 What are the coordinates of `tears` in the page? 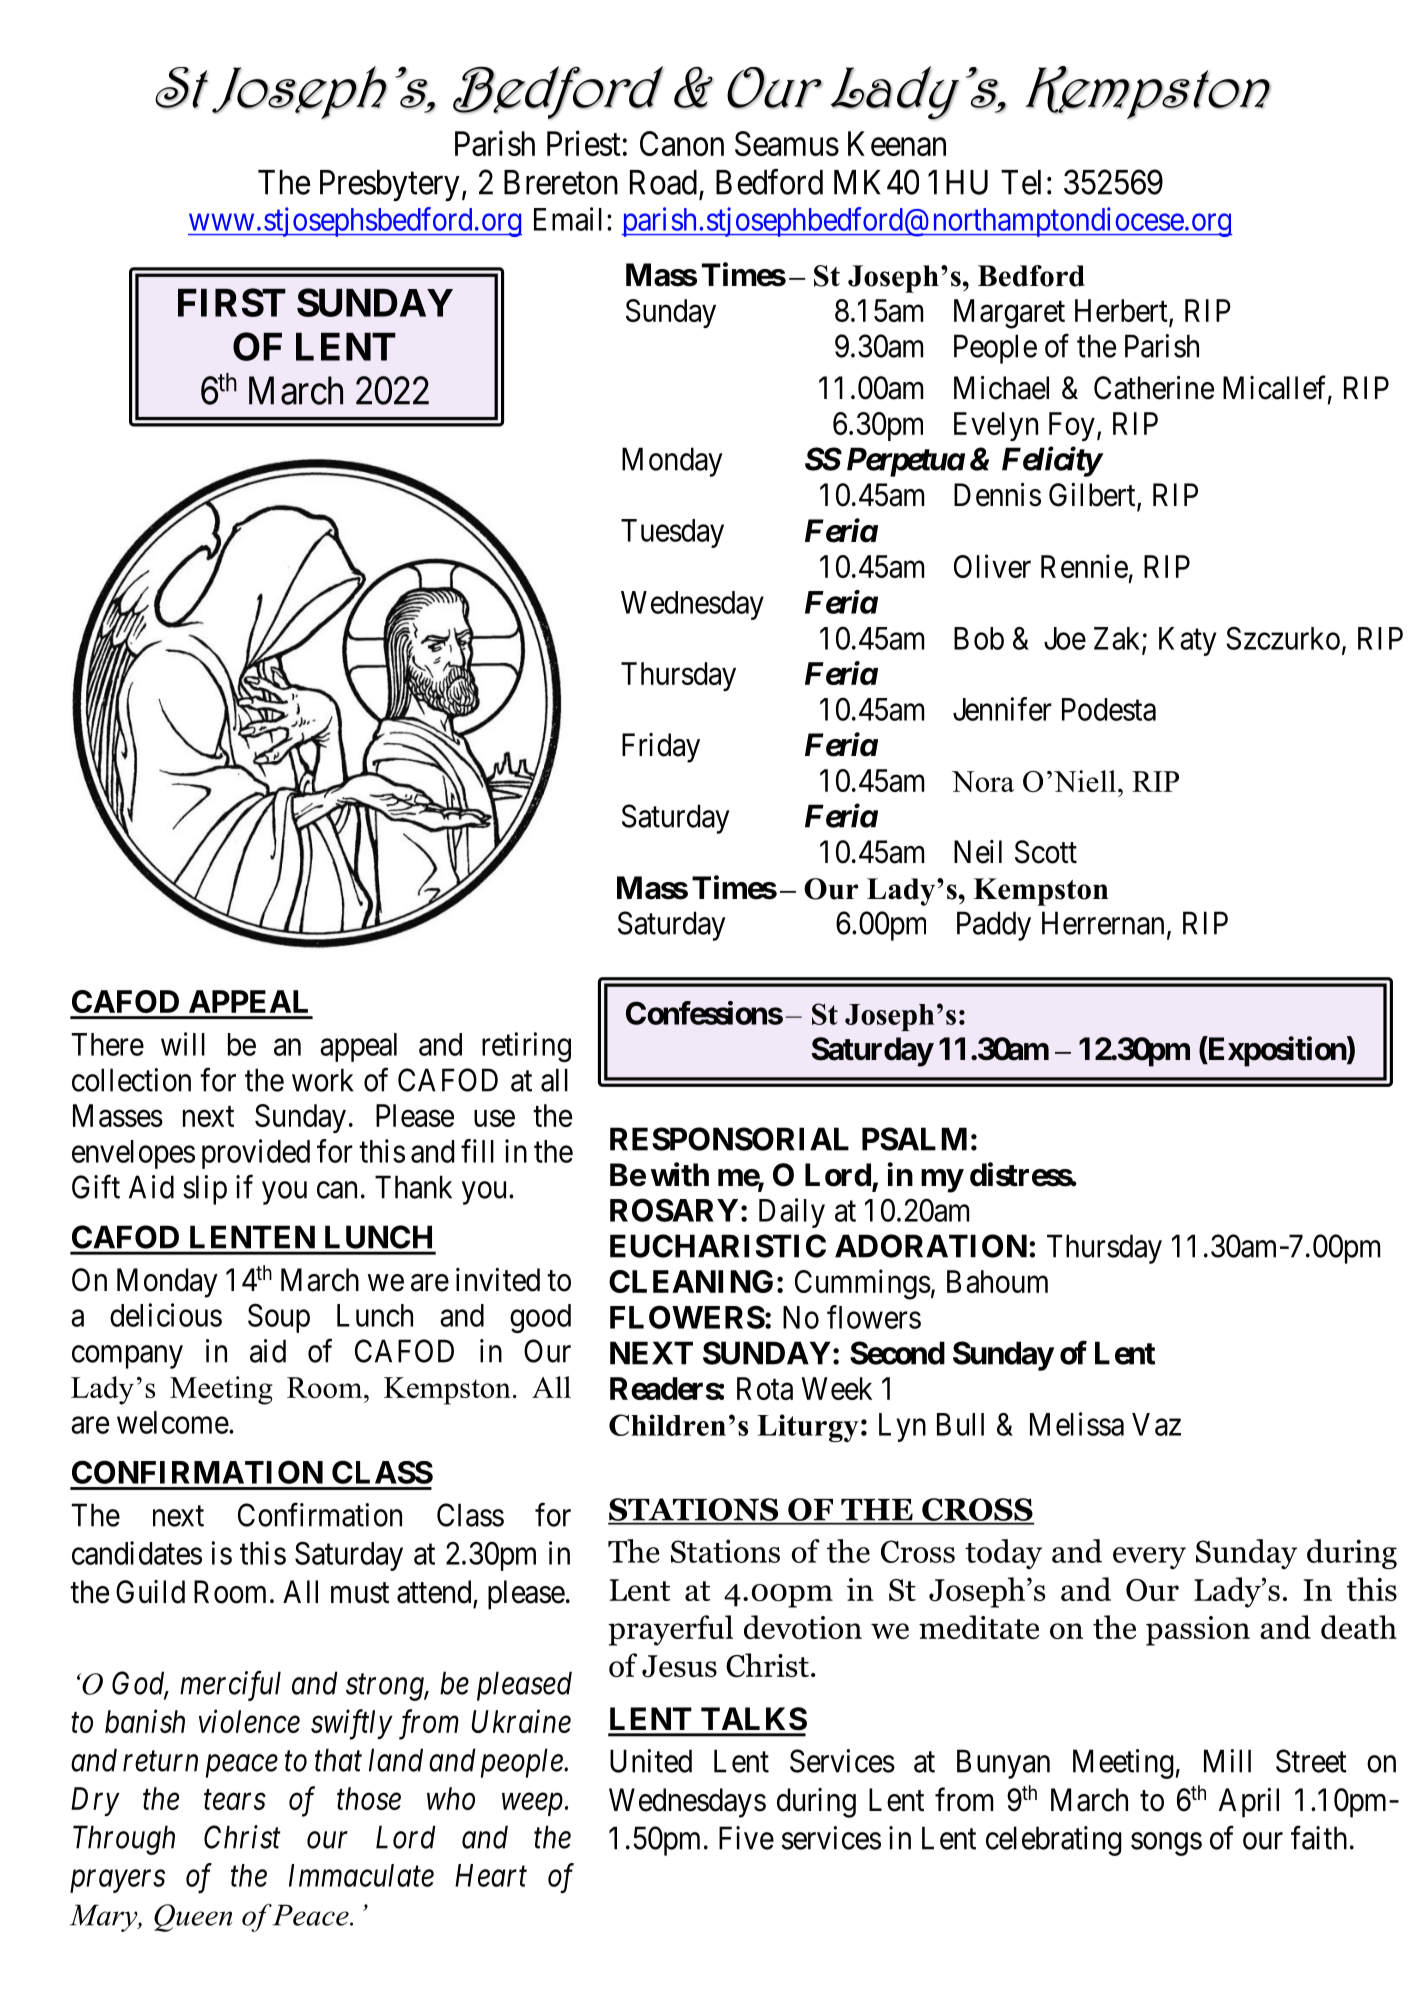 It's located at (235, 1800).
